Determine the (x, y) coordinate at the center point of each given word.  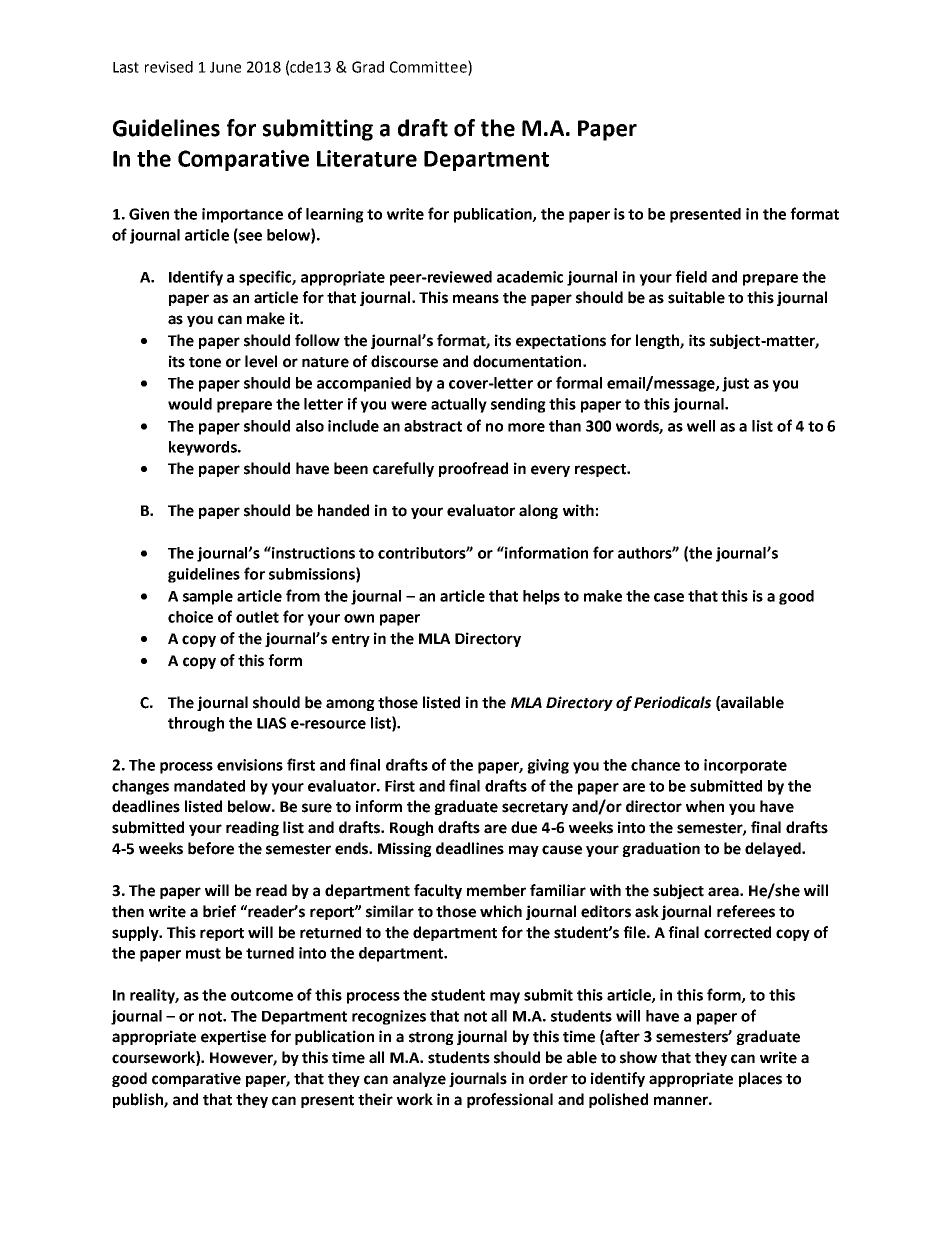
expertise (233, 1037)
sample (208, 597)
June (225, 67)
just (735, 384)
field (691, 276)
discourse (404, 361)
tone (205, 362)
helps (541, 597)
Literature (367, 158)
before (211, 848)
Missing (405, 849)
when (705, 806)
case (669, 597)
